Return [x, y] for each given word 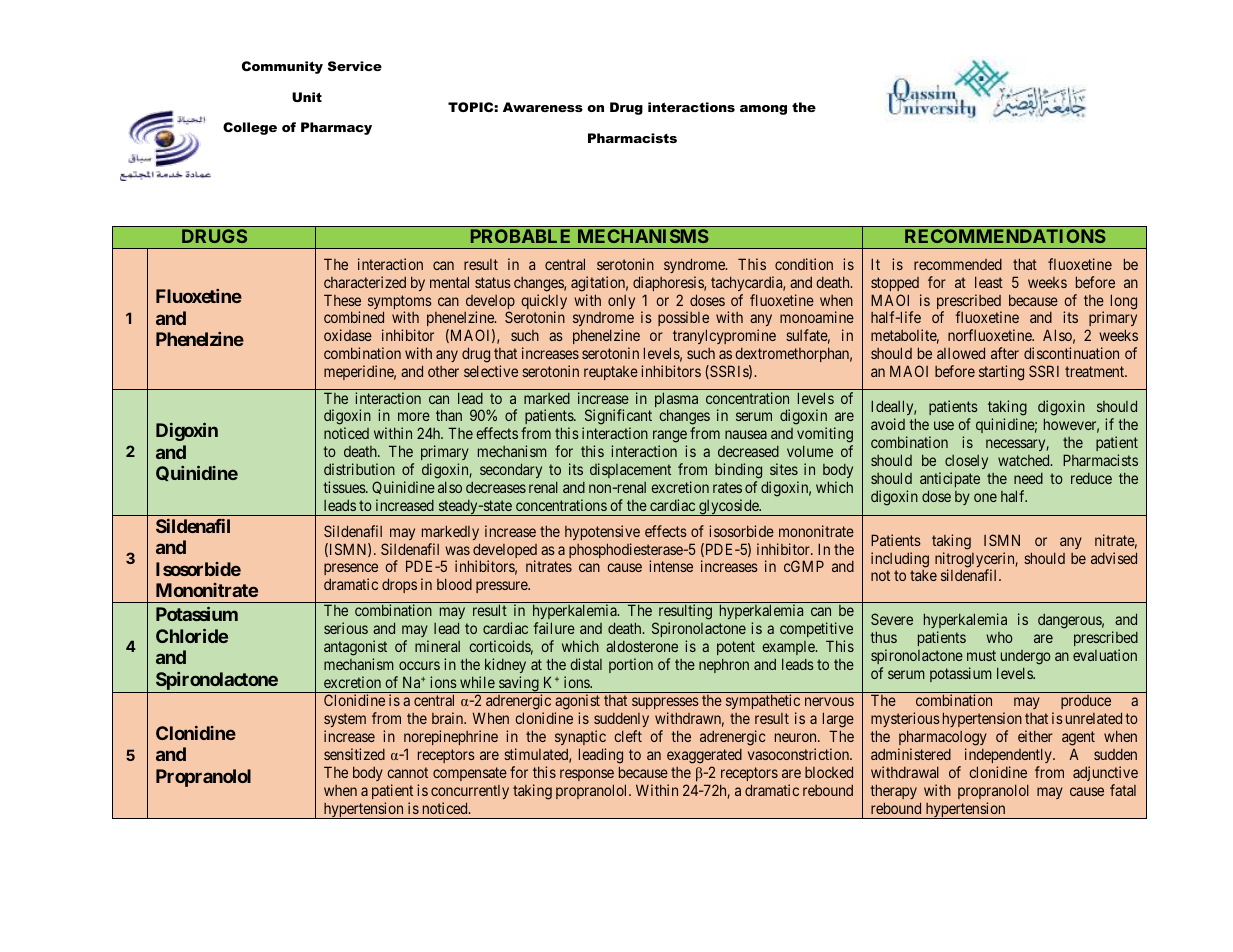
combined [354, 317]
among [763, 110]
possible [683, 320]
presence [351, 571]
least [989, 282]
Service [355, 66]
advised [1114, 558]
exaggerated [704, 756]
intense [671, 566]
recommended [958, 264]
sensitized [354, 754]
